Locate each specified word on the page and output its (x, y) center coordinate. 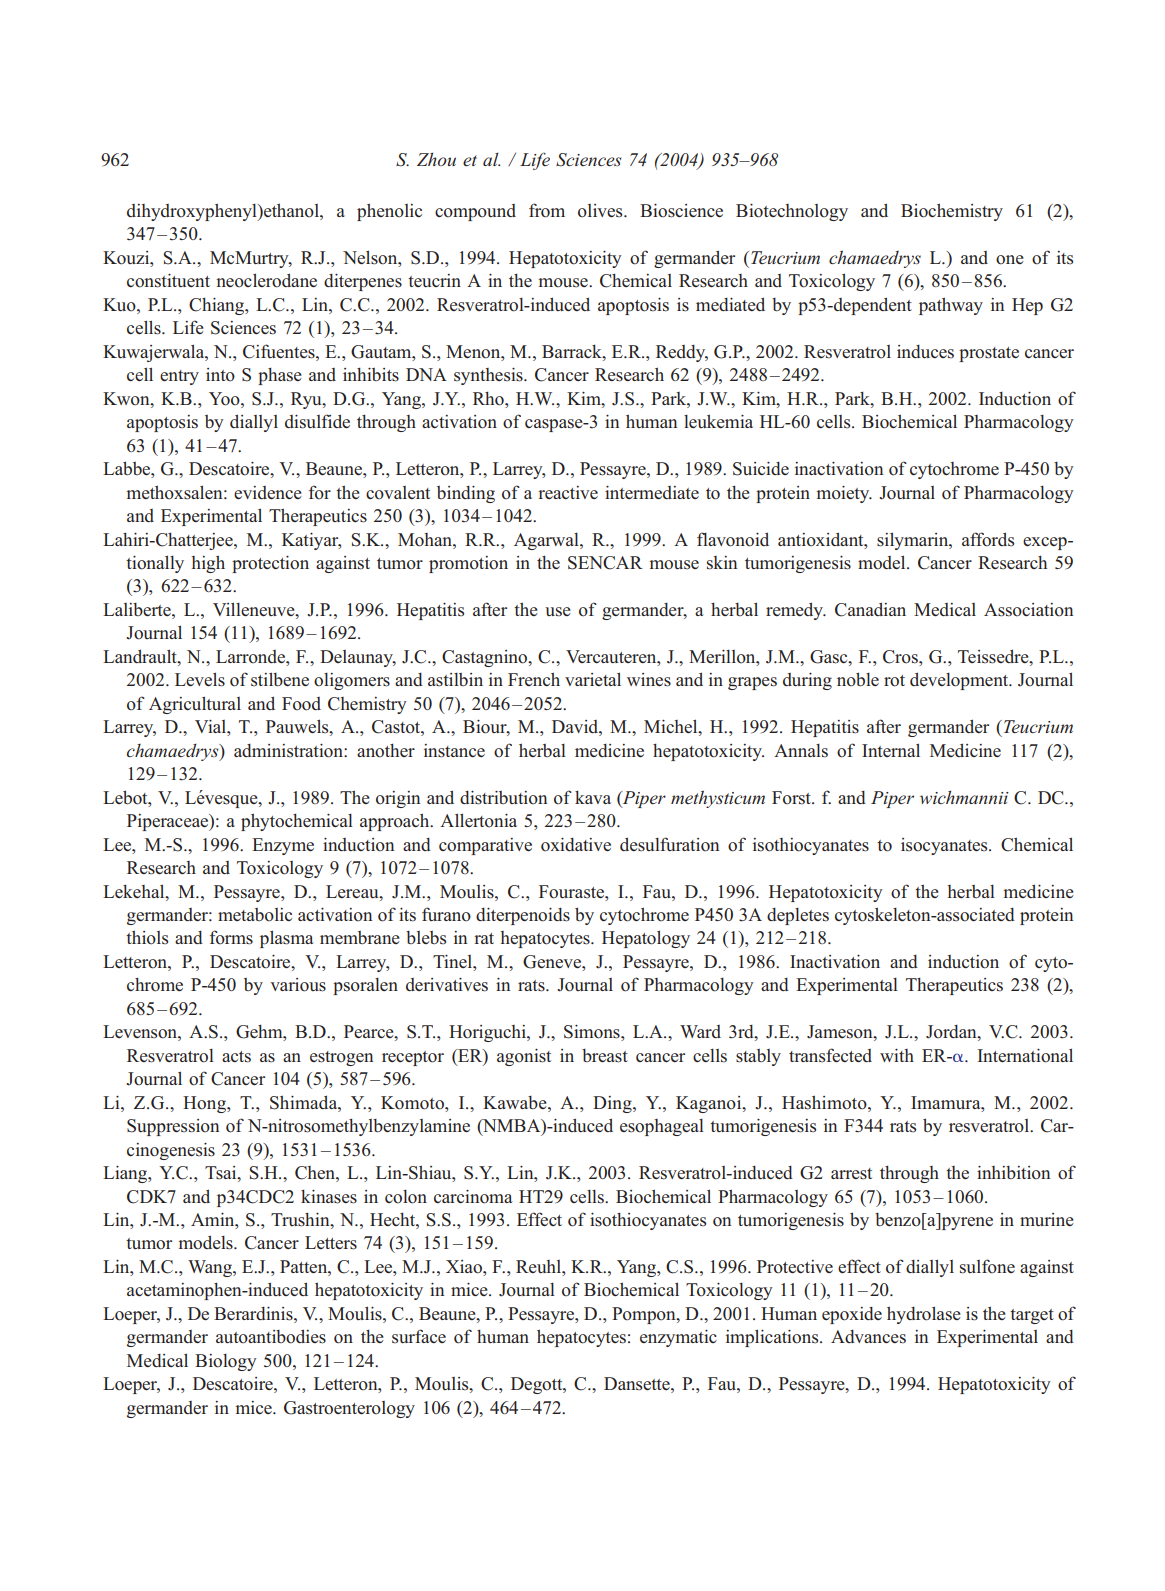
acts (236, 1057)
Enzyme (283, 846)
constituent (168, 281)
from (547, 210)
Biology (226, 1362)
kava (593, 797)
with (897, 1055)
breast (605, 1056)
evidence (268, 492)
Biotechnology (792, 212)
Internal (891, 750)
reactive (568, 492)
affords (988, 539)
